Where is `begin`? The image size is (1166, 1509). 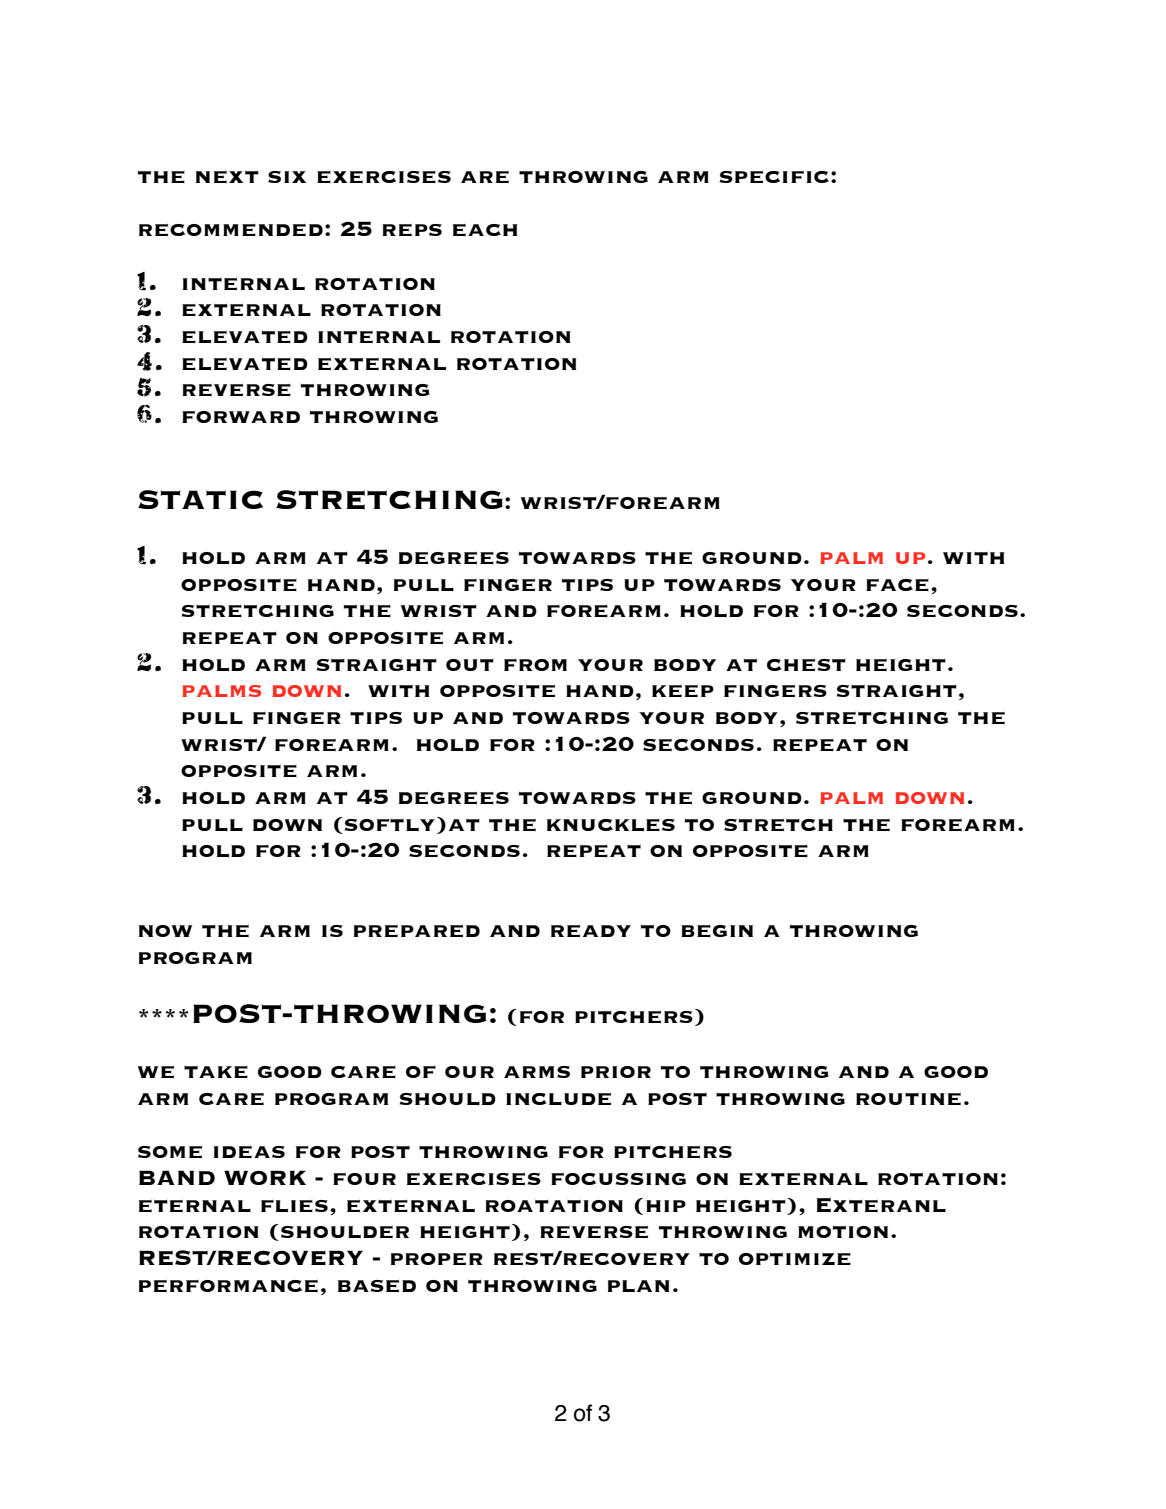
begin is located at coordinates (717, 931).
